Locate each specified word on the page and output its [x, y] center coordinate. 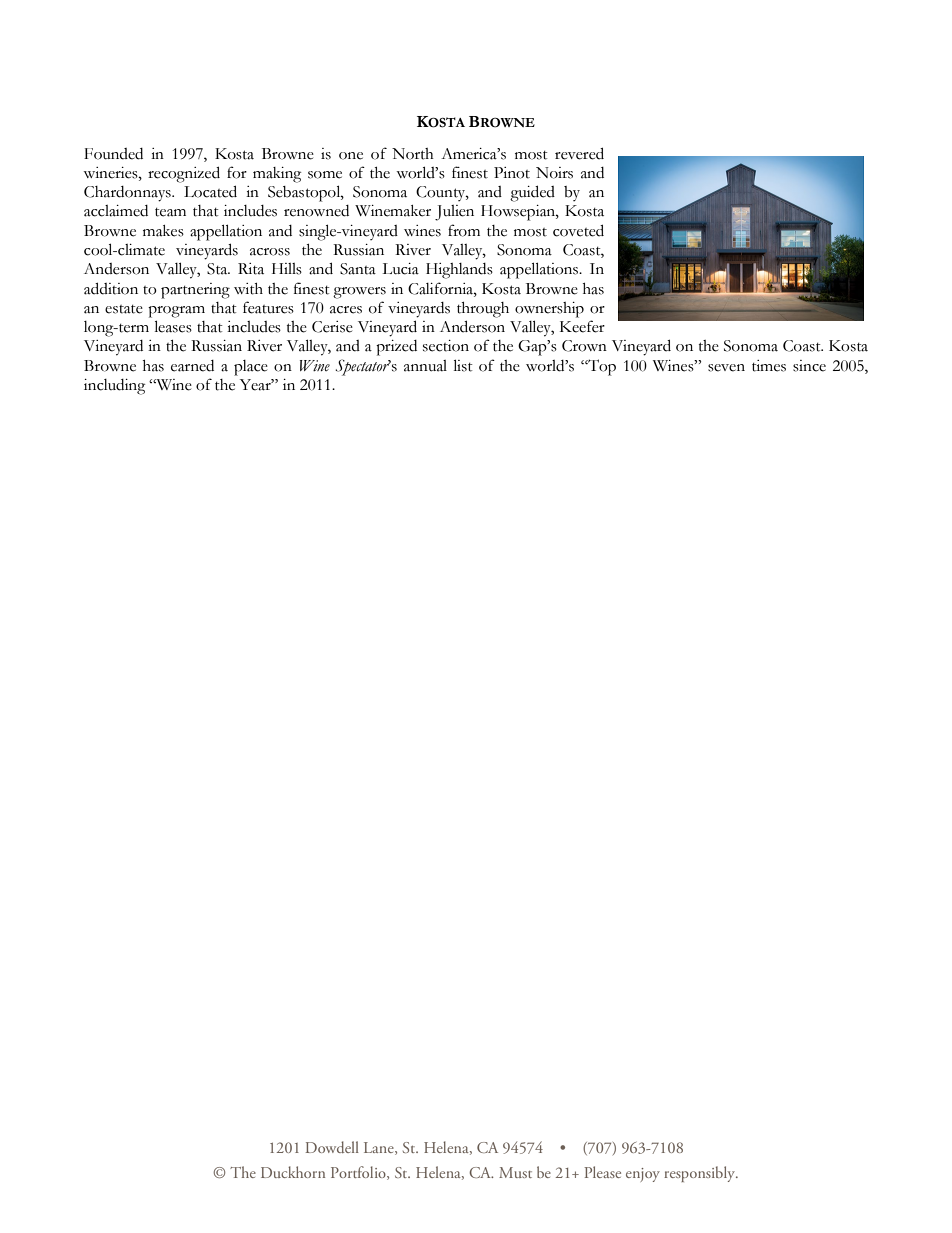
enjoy [643, 1175]
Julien [454, 213]
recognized [184, 174]
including [114, 387]
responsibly [701, 1174]
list [463, 365]
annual [425, 366]
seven [726, 368]
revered [579, 153]
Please [602, 1172]
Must [515, 1172]
